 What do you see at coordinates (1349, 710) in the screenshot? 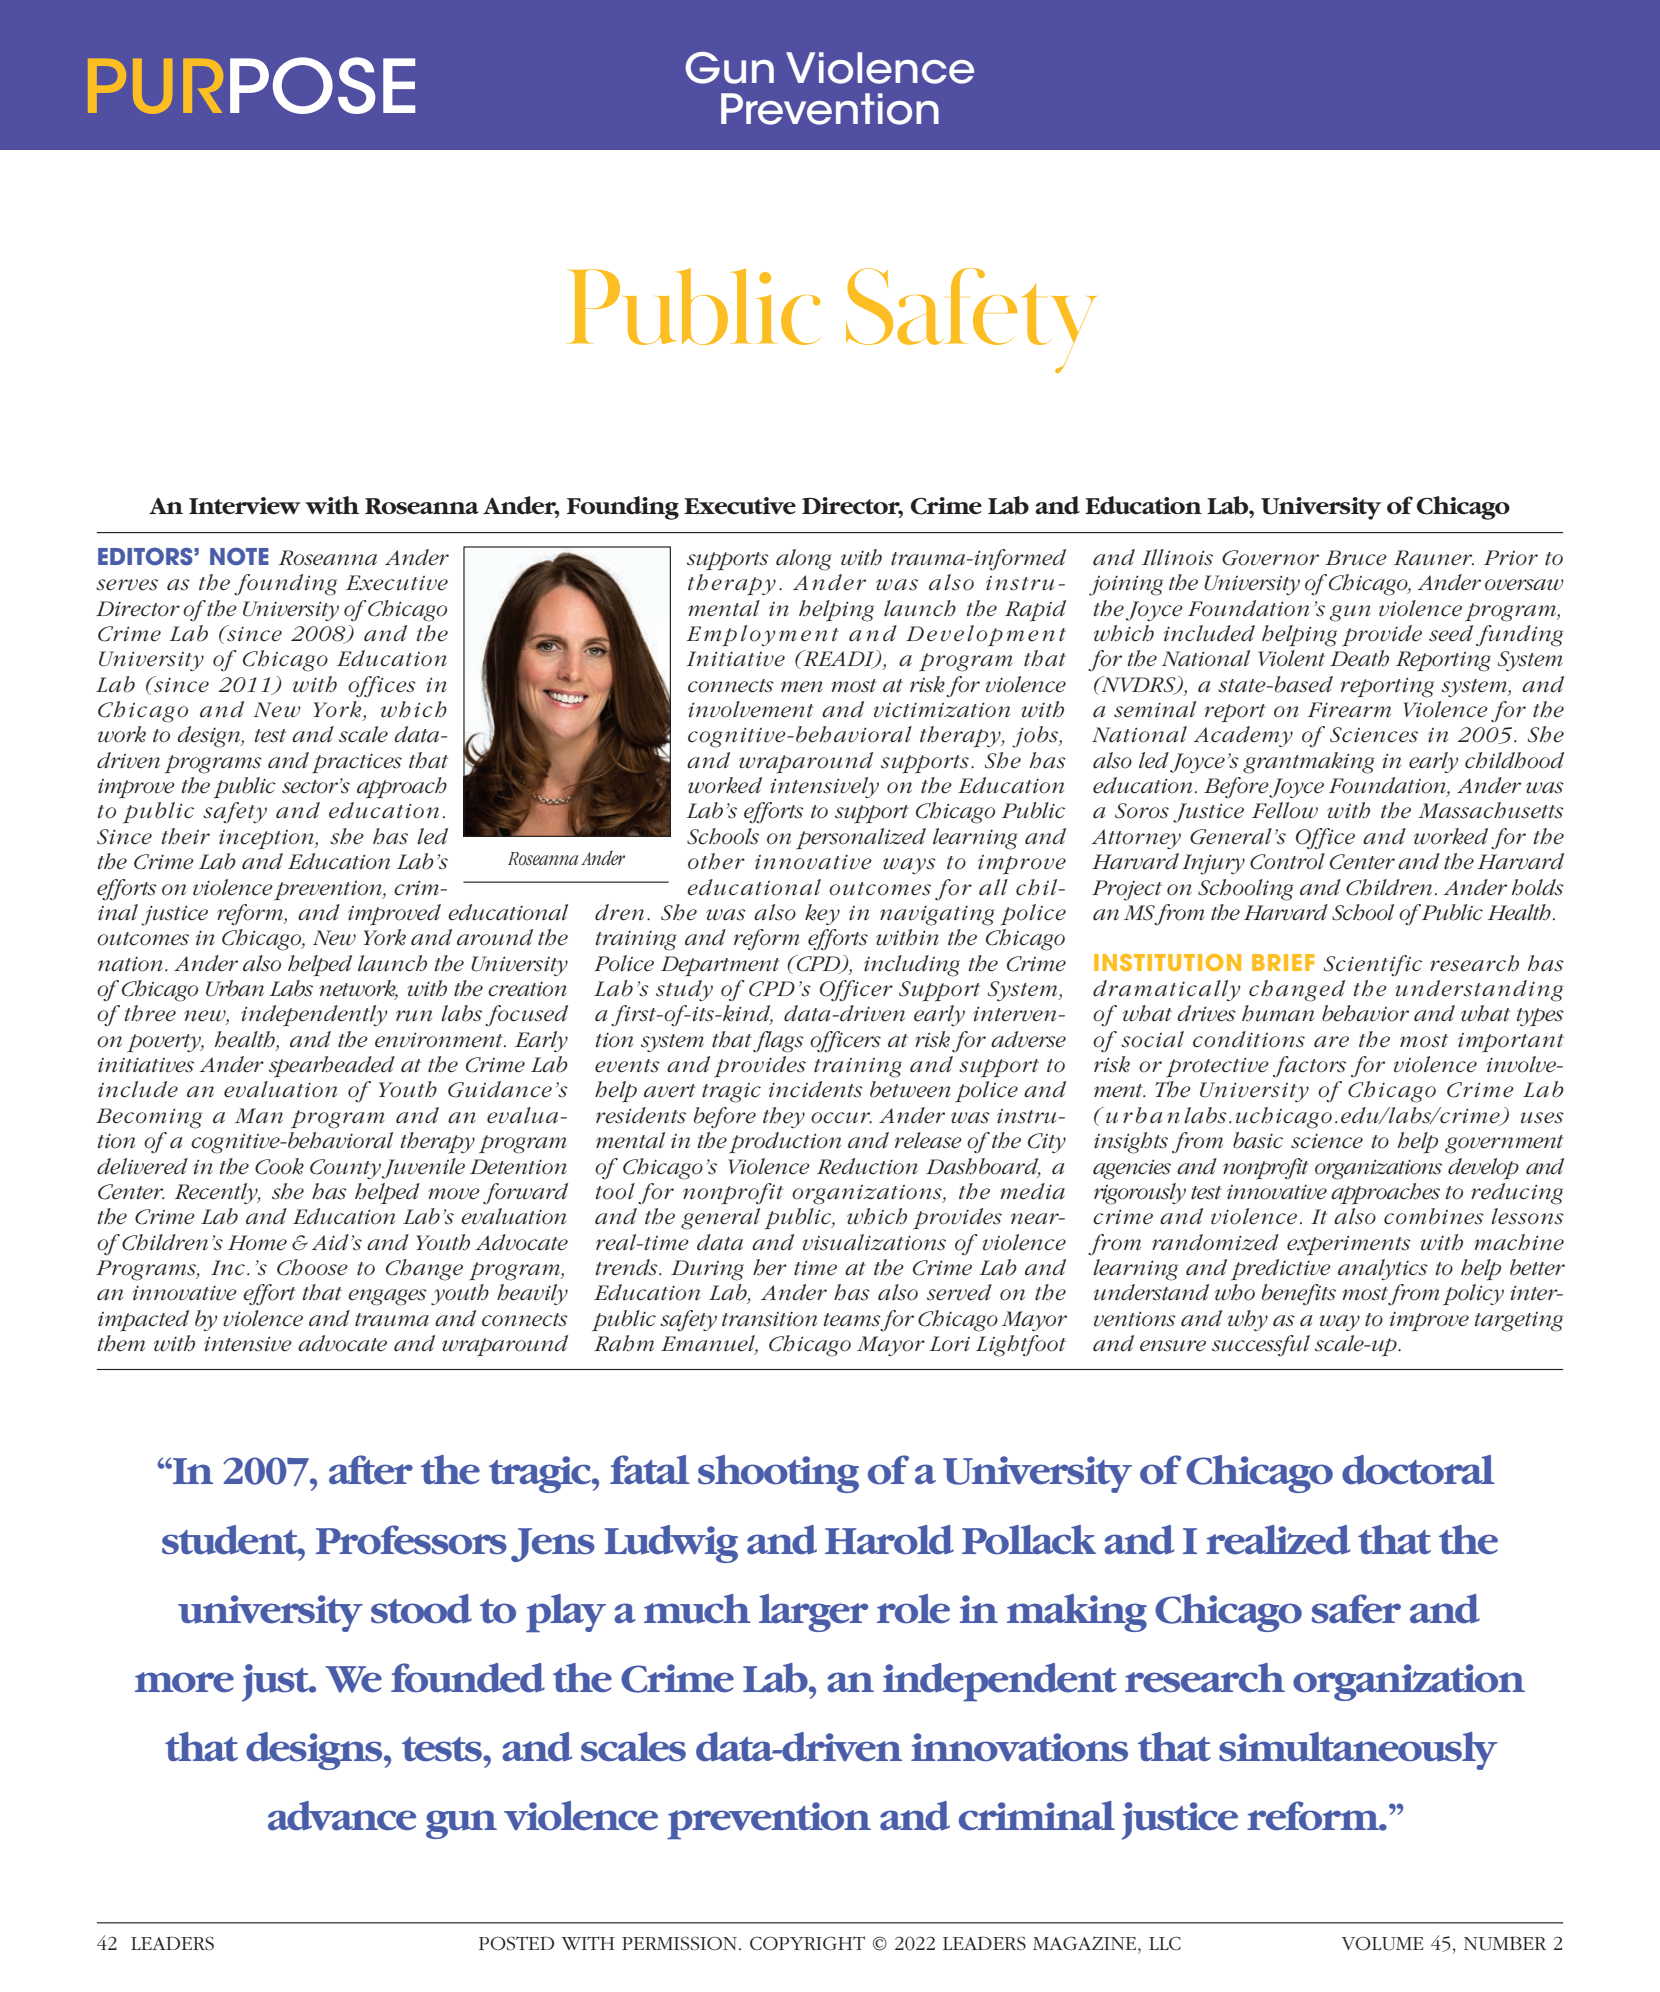
I see `Firearm` at bounding box center [1349, 710].
